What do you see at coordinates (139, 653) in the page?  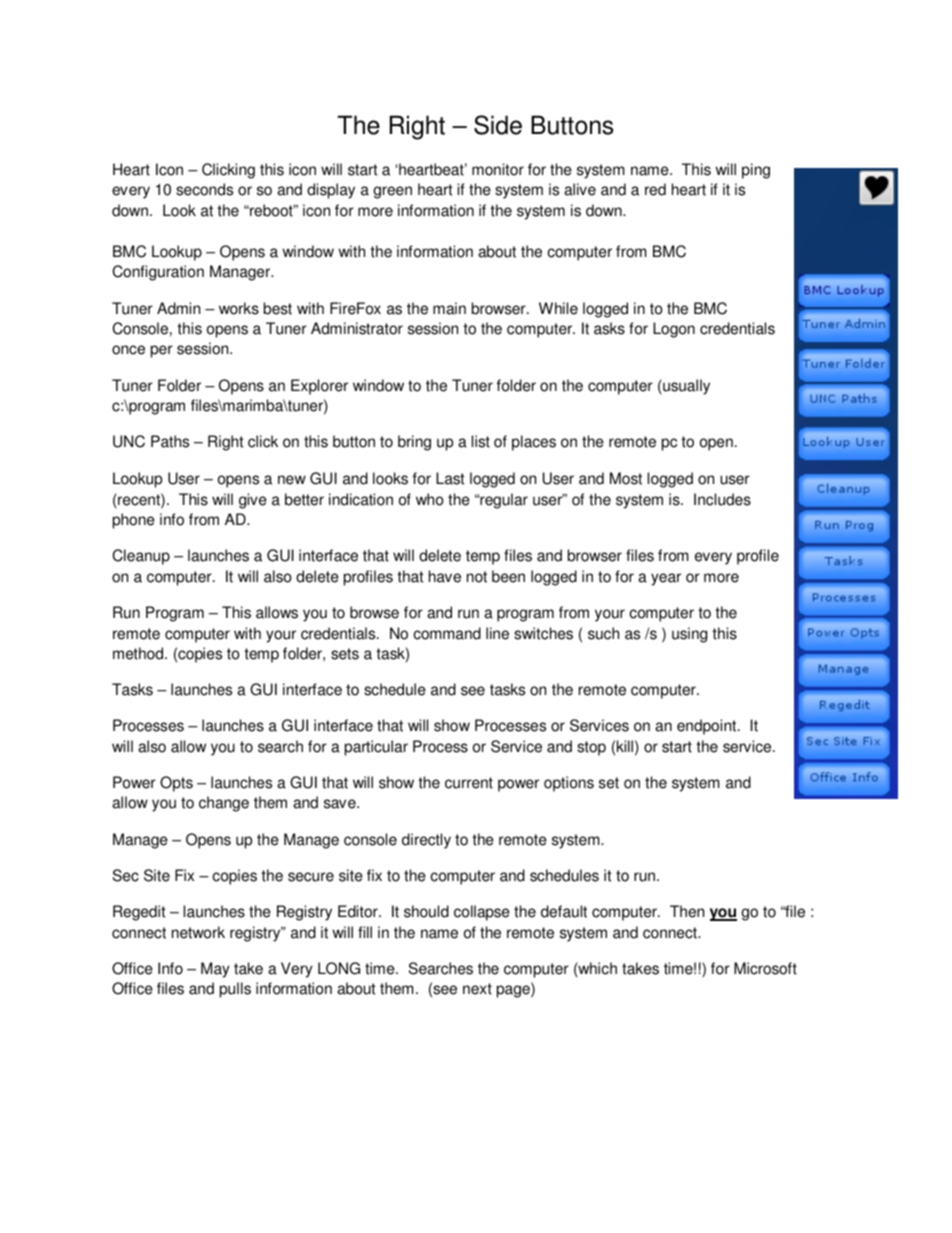 I see `method` at bounding box center [139, 653].
